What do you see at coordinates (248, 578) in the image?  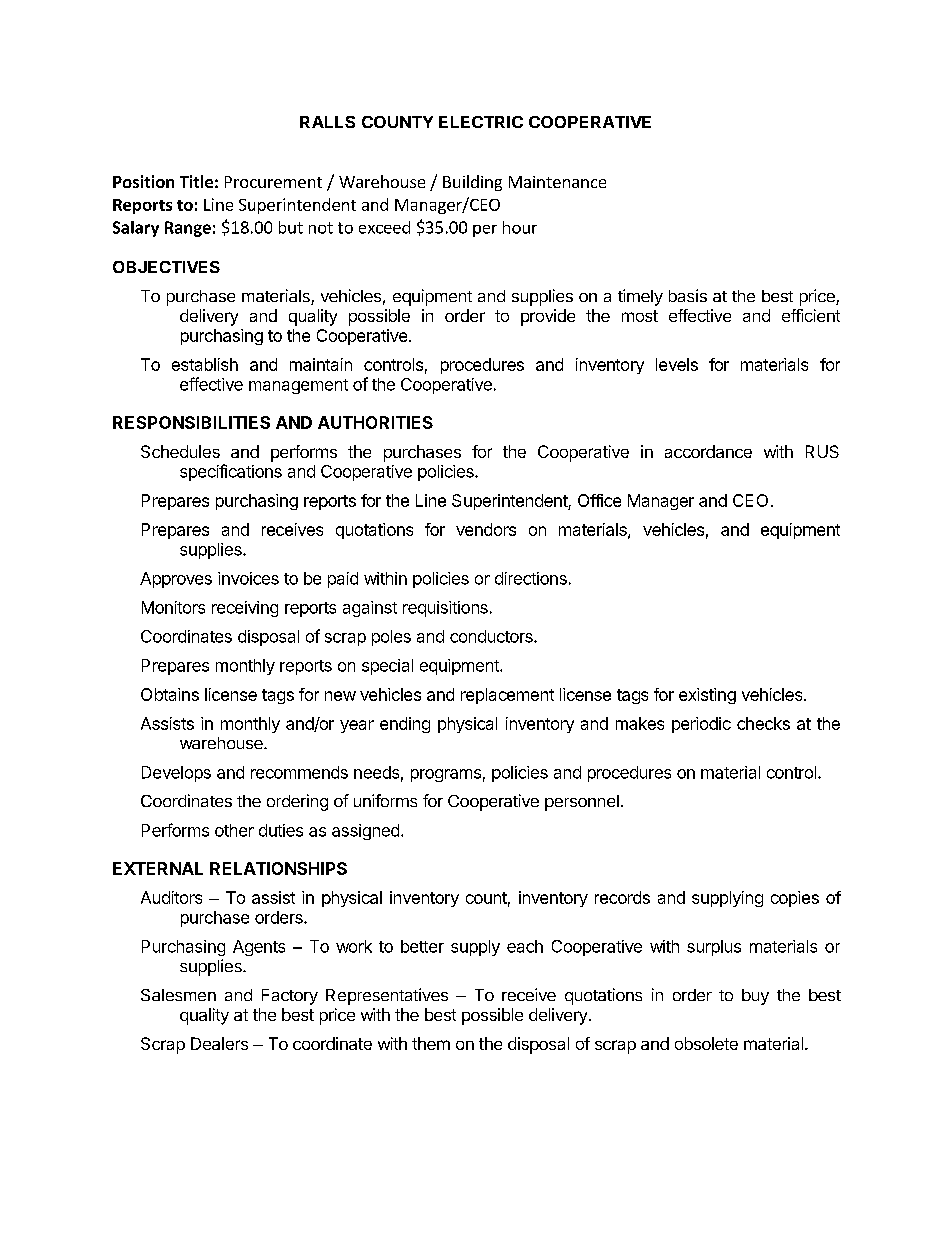 I see `invoices` at bounding box center [248, 578].
